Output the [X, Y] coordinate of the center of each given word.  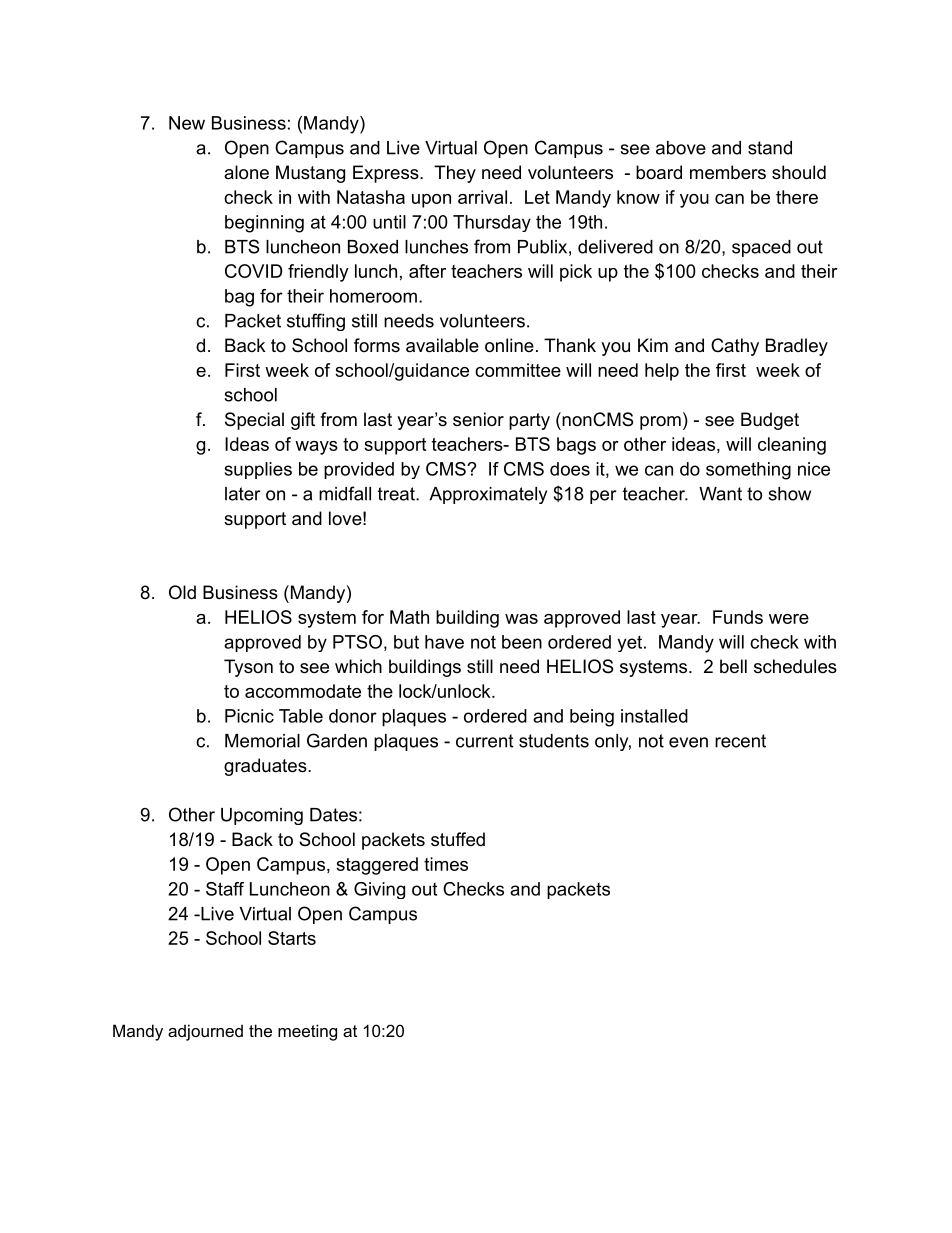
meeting [307, 1032]
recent [740, 741]
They [455, 174]
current [484, 741]
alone [246, 172]
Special [254, 421]
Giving [379, 890]
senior [478, 419]
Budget [770, 421]
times [446, 864]
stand [770, 148]
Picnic [249, 716]
